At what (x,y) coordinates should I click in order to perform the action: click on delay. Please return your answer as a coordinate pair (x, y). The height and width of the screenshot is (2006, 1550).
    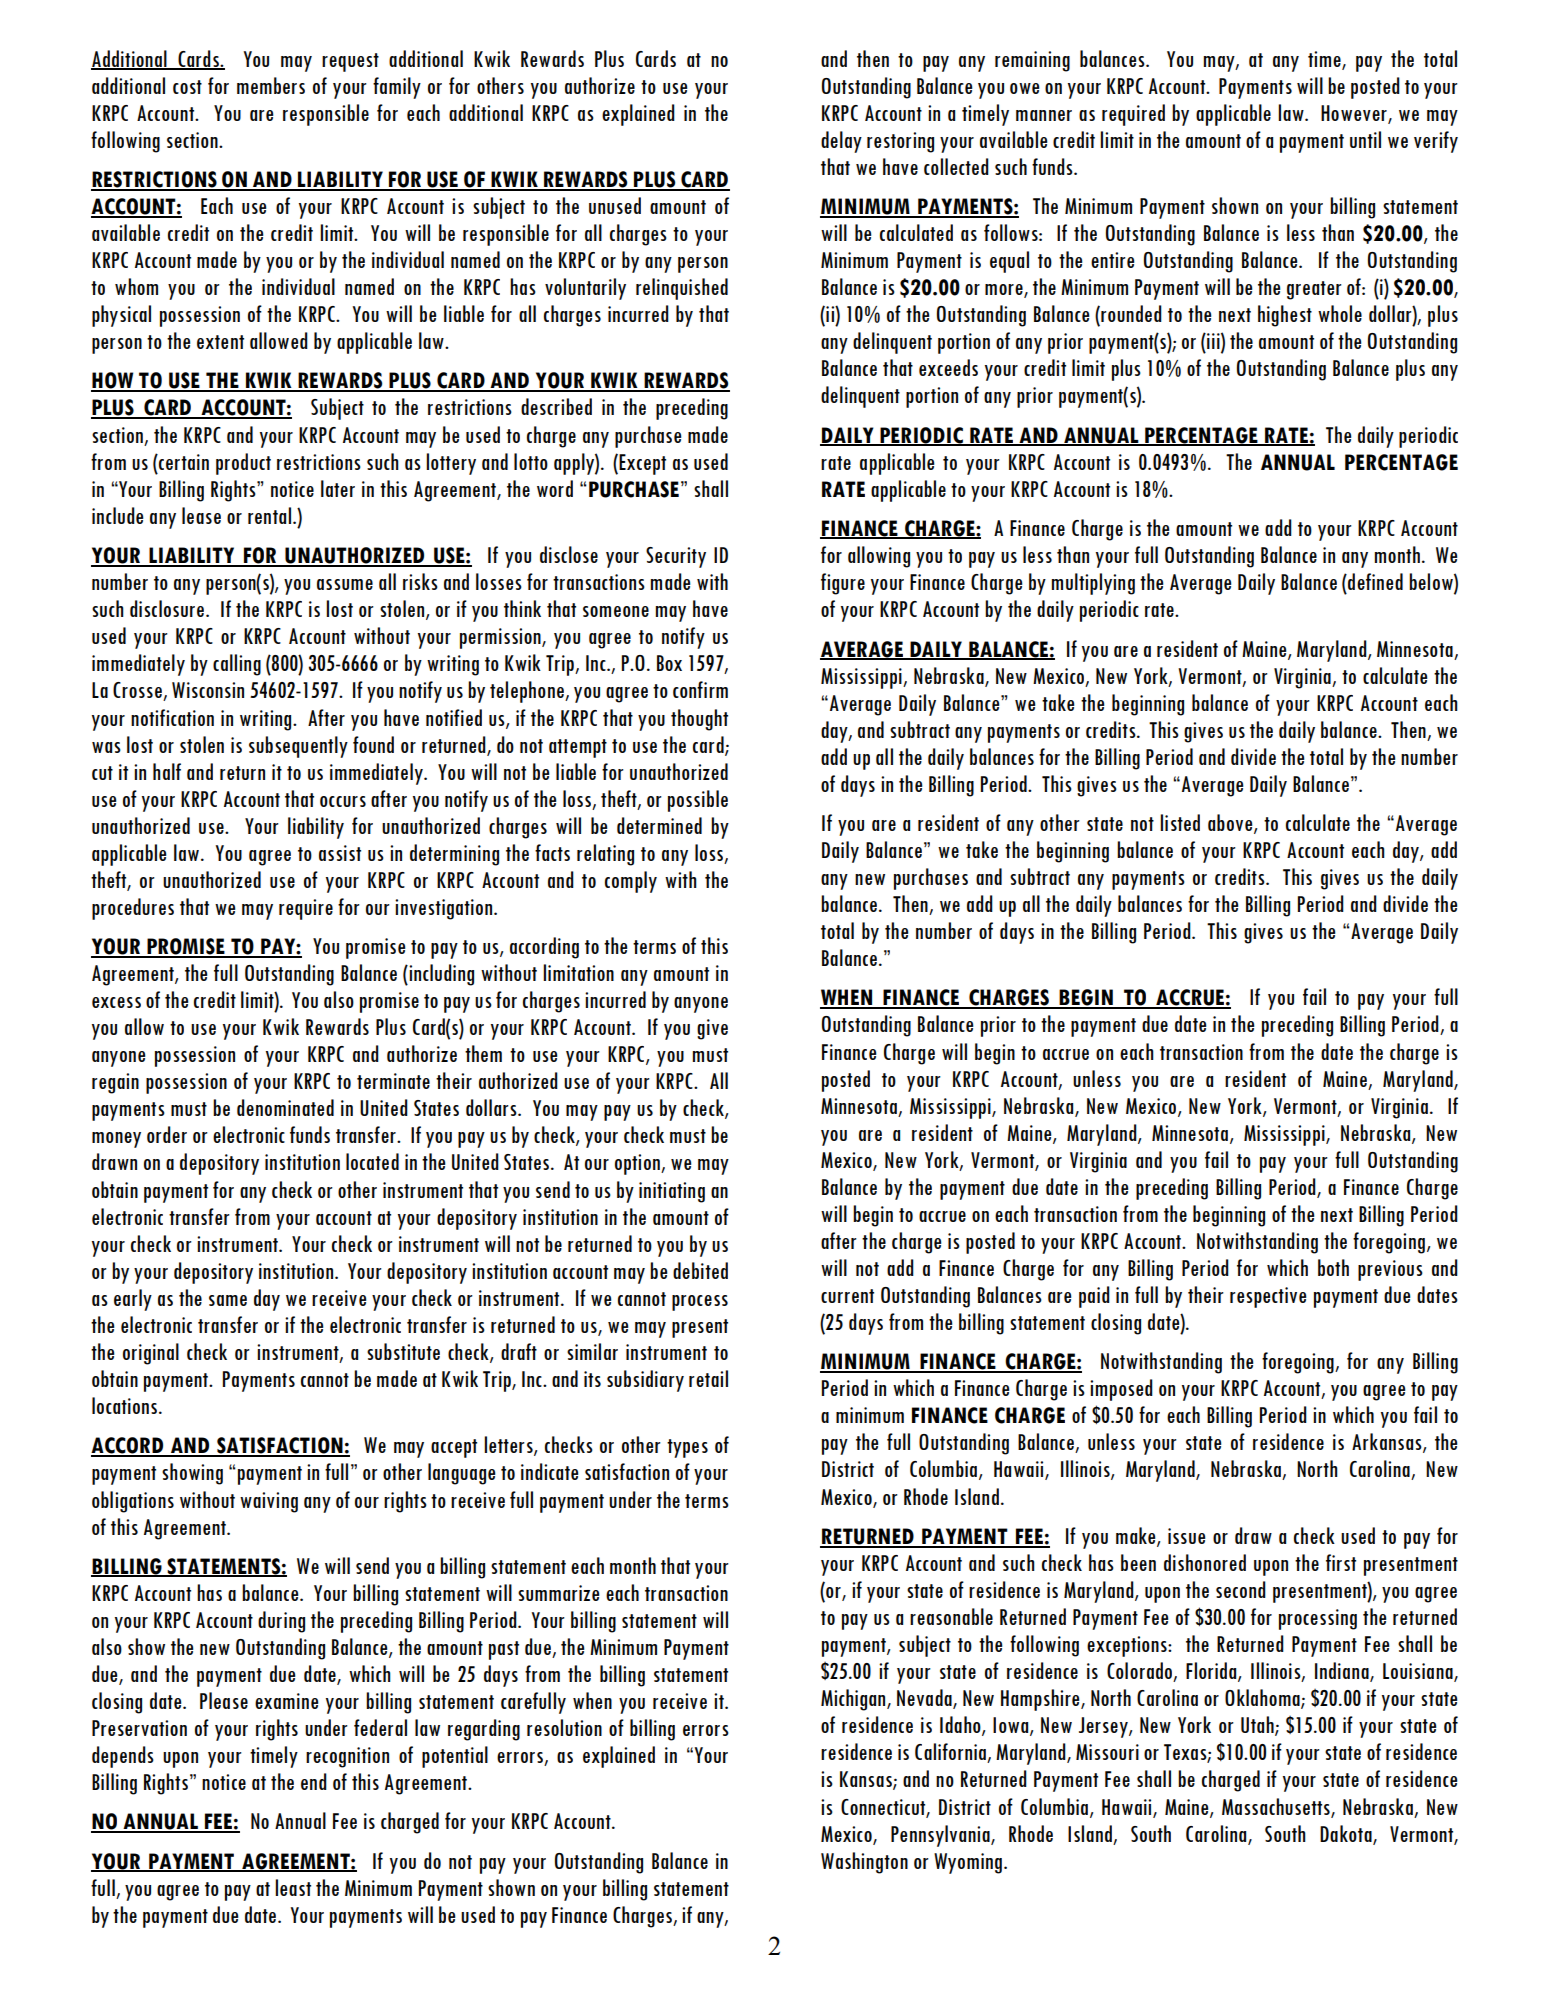
    Looking at the image, I should click on (841, 142).
